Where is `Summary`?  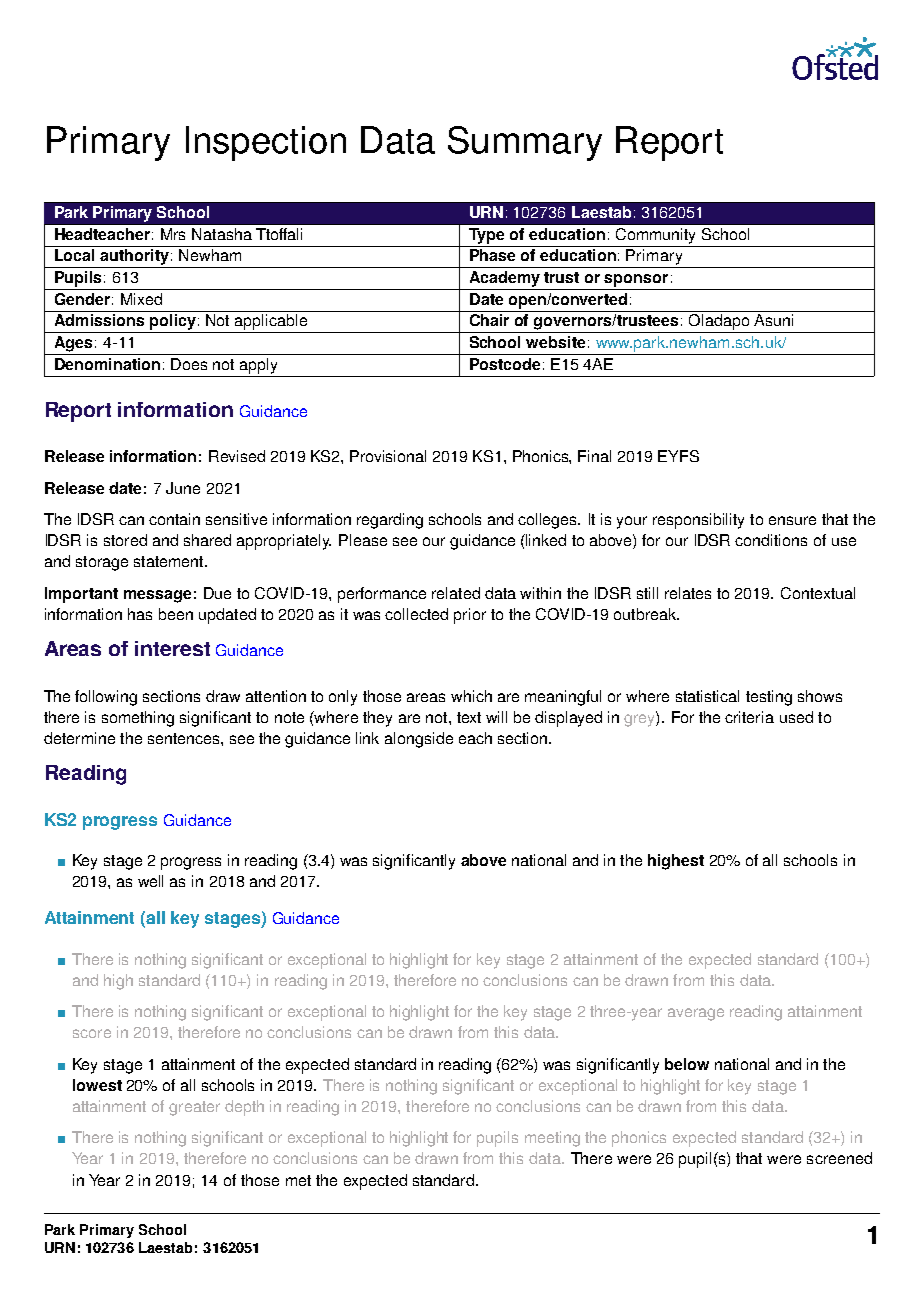 Summary is located at coordinates (525, 143).
